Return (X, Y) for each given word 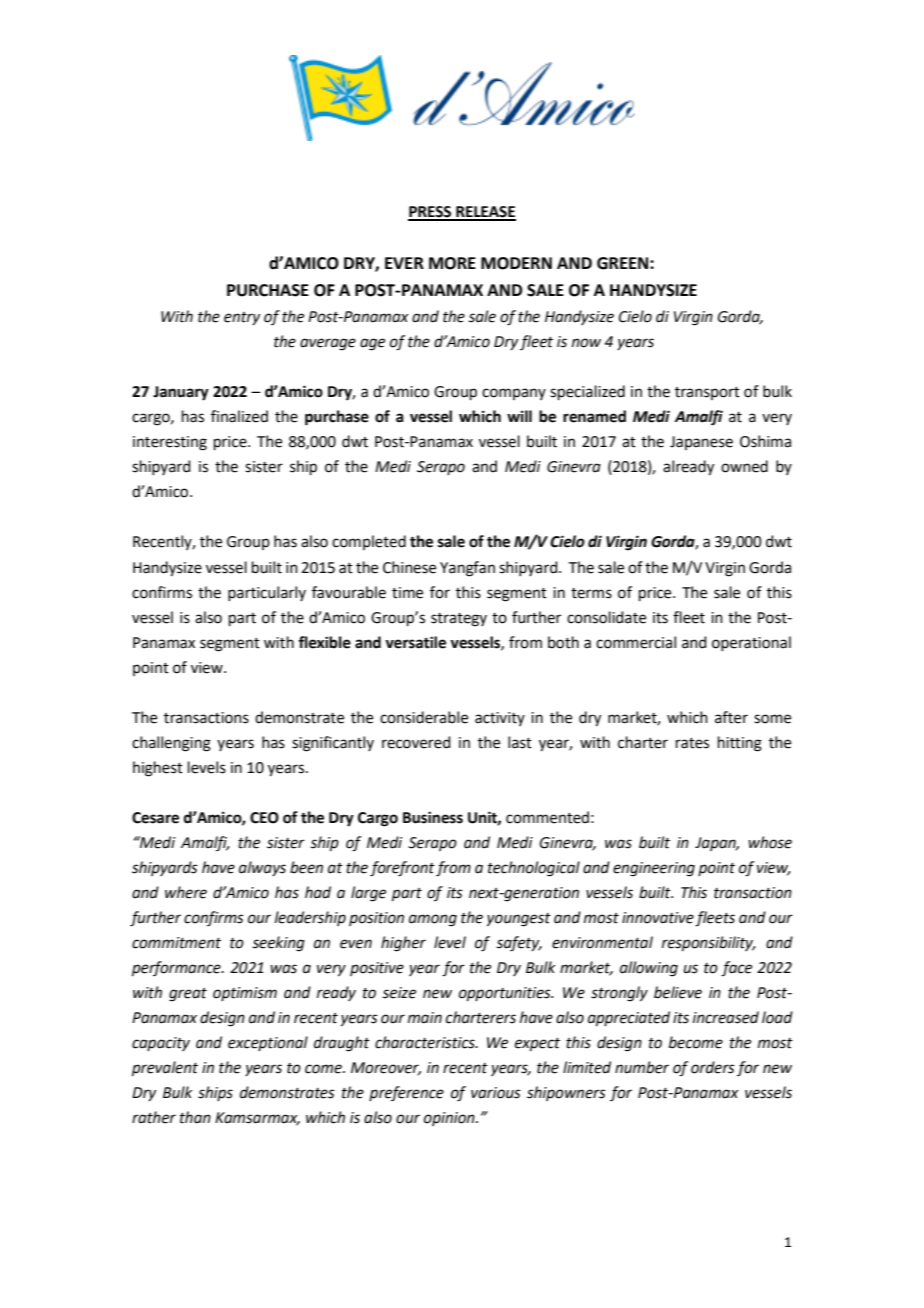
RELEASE (485, 213)
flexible (324, 642)
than (195, 1117)
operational (751, 643)
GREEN (624, 263)
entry (242, 318)
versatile (415, 642)
